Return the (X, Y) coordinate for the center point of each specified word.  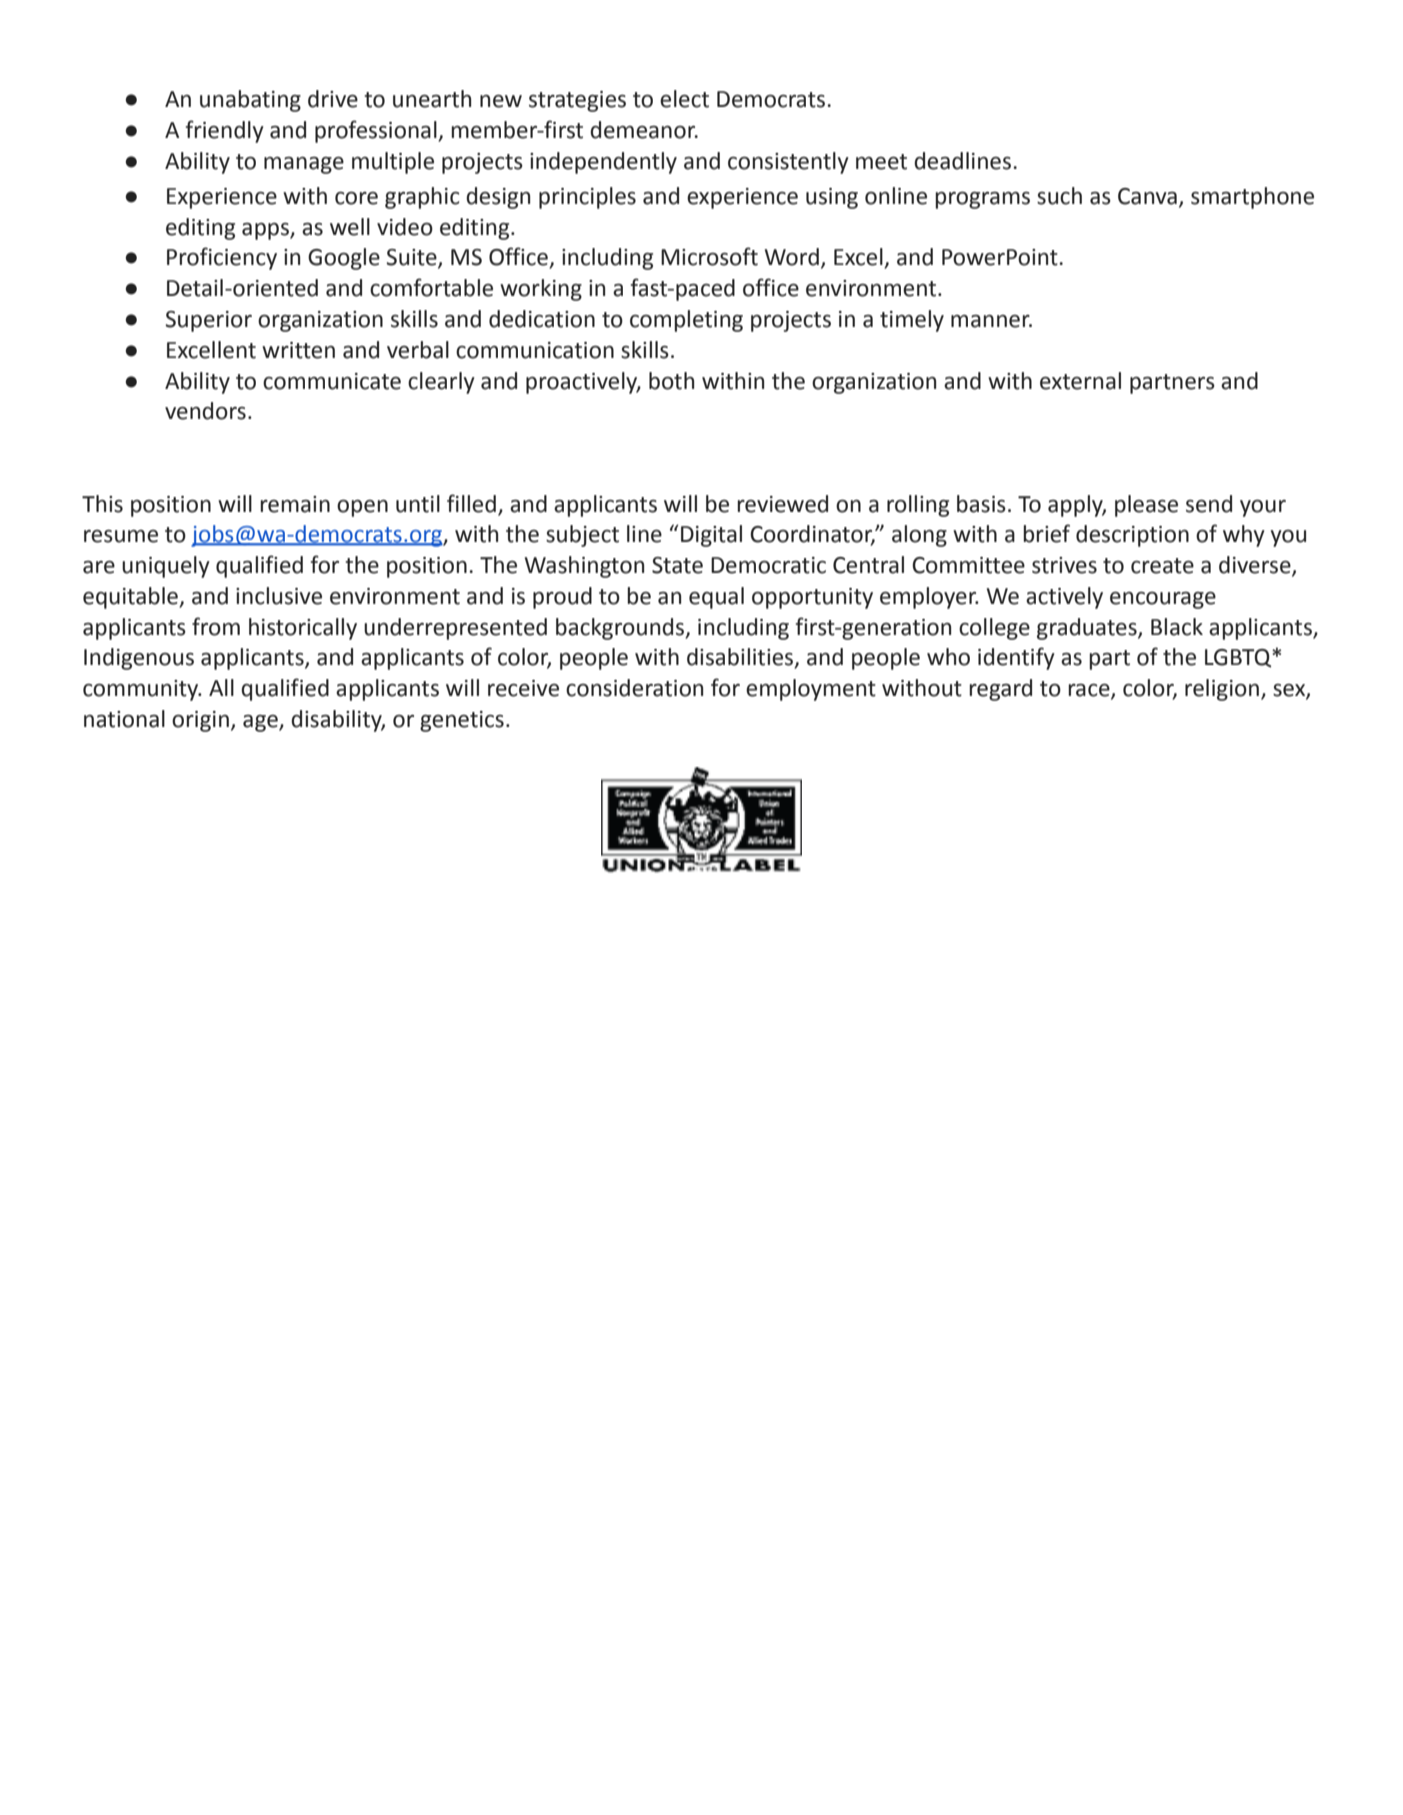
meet (881, 162)
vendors (205, 411)
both (671, 381)
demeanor (644, 130)
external (1080, 381)
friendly (225, 131)
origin (200, 721)
